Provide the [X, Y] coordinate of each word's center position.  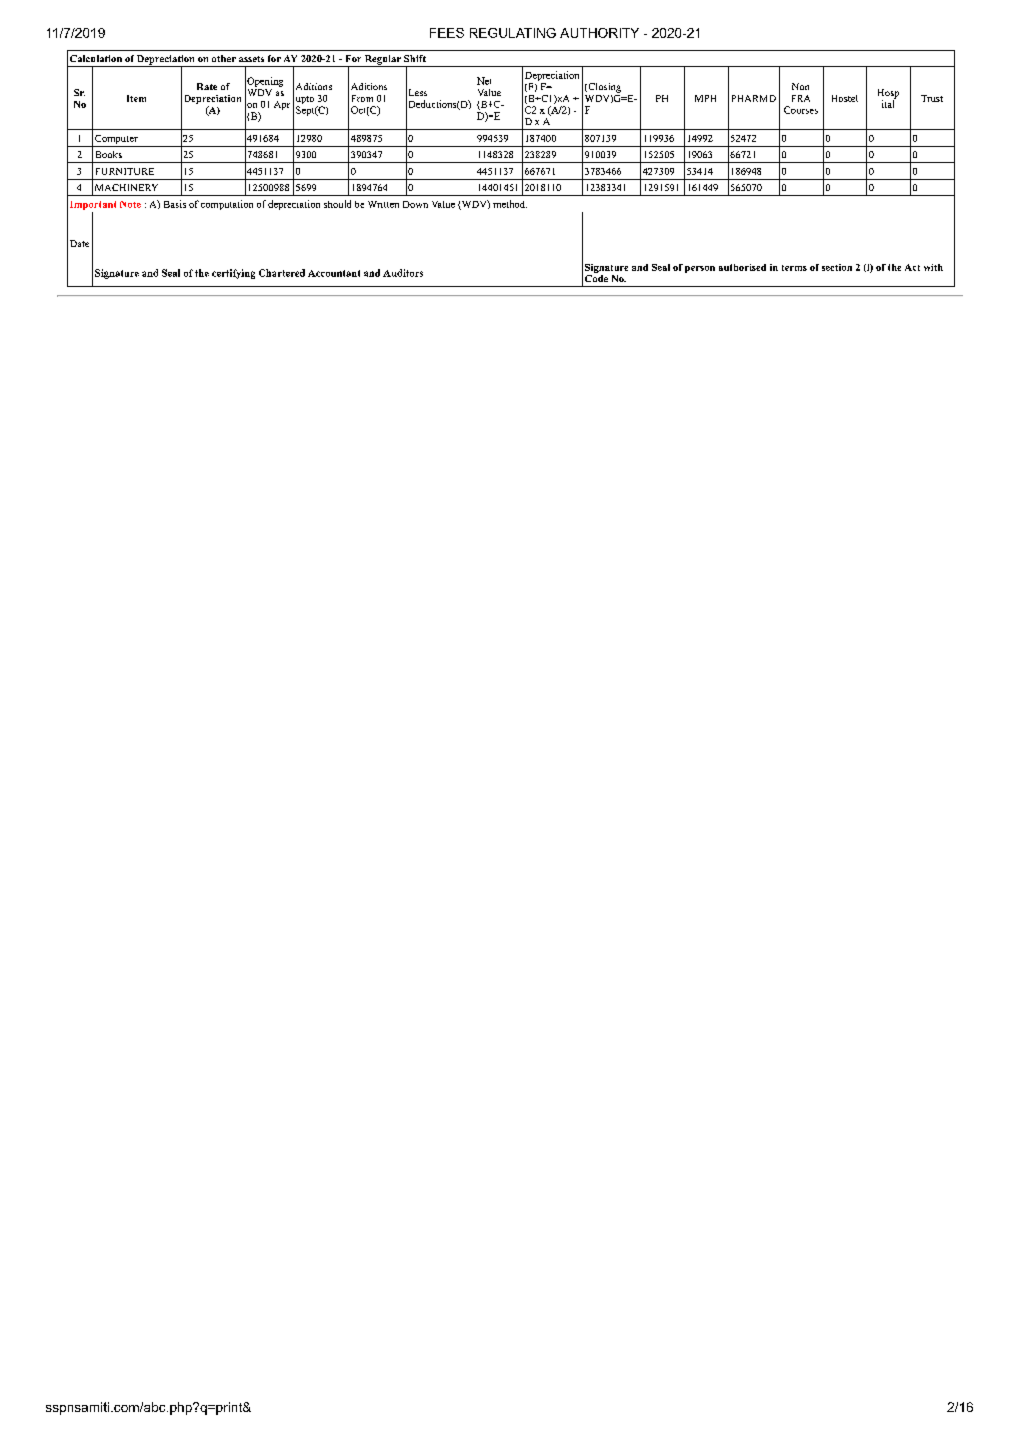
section [837, 267]
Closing [603, 88]
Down [415, 204]
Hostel [845, 98]
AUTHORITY [599, 33]
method [510, 204]
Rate [207, 86]
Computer [116, 139]
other [224, 58]
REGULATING [513, 33]
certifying [233, 274]
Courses [801, 110]
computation [227, 205]
